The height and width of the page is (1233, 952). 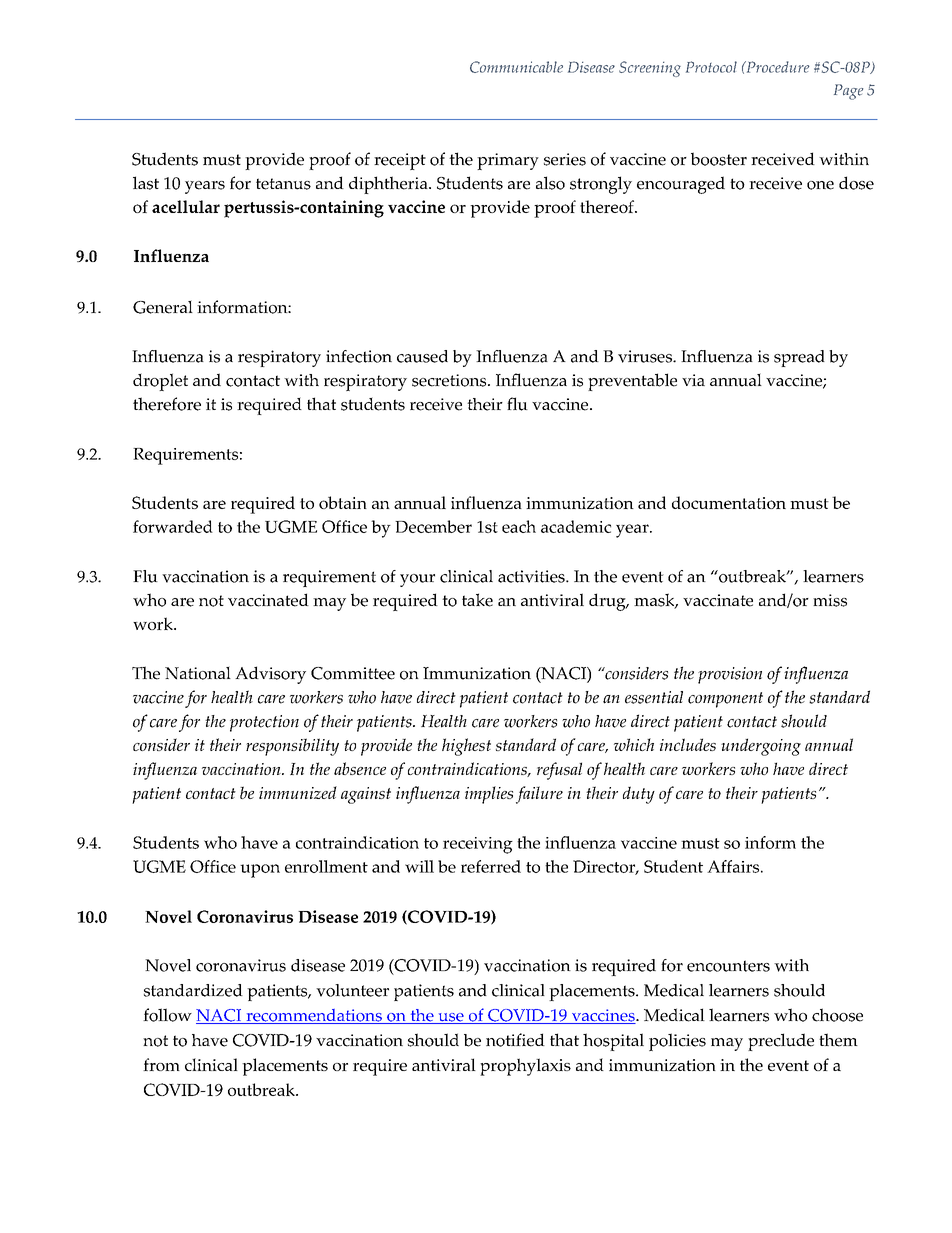 I want to click on tetanus, so click(x=283, y=184).
